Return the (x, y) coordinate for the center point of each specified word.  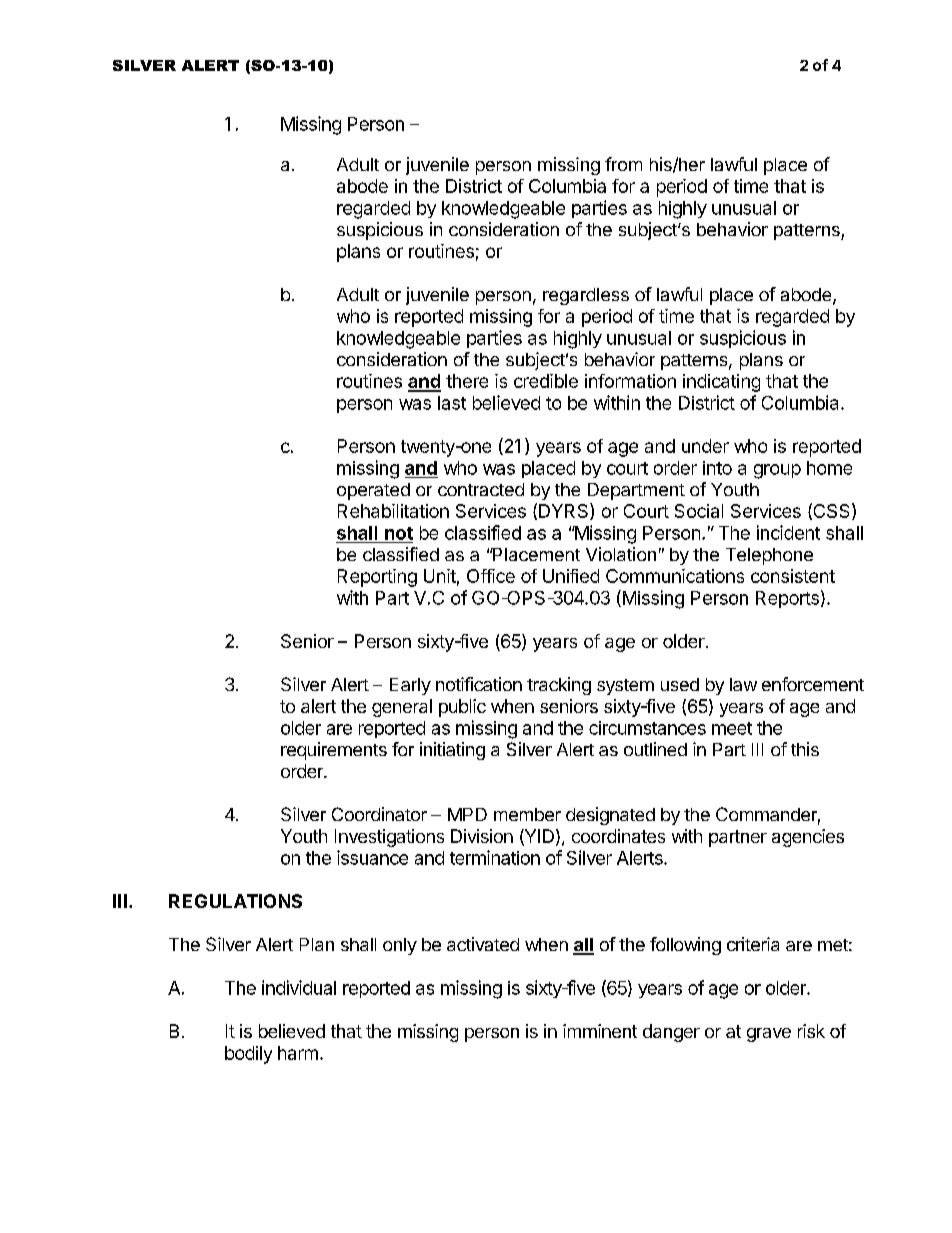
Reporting (377, 578)
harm (298, 1053)
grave (769, 1035)
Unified (571, 576)
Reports (787, 599)
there (467, 381)
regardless (586, 296)
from (623, 164)
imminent (600, 1031)
